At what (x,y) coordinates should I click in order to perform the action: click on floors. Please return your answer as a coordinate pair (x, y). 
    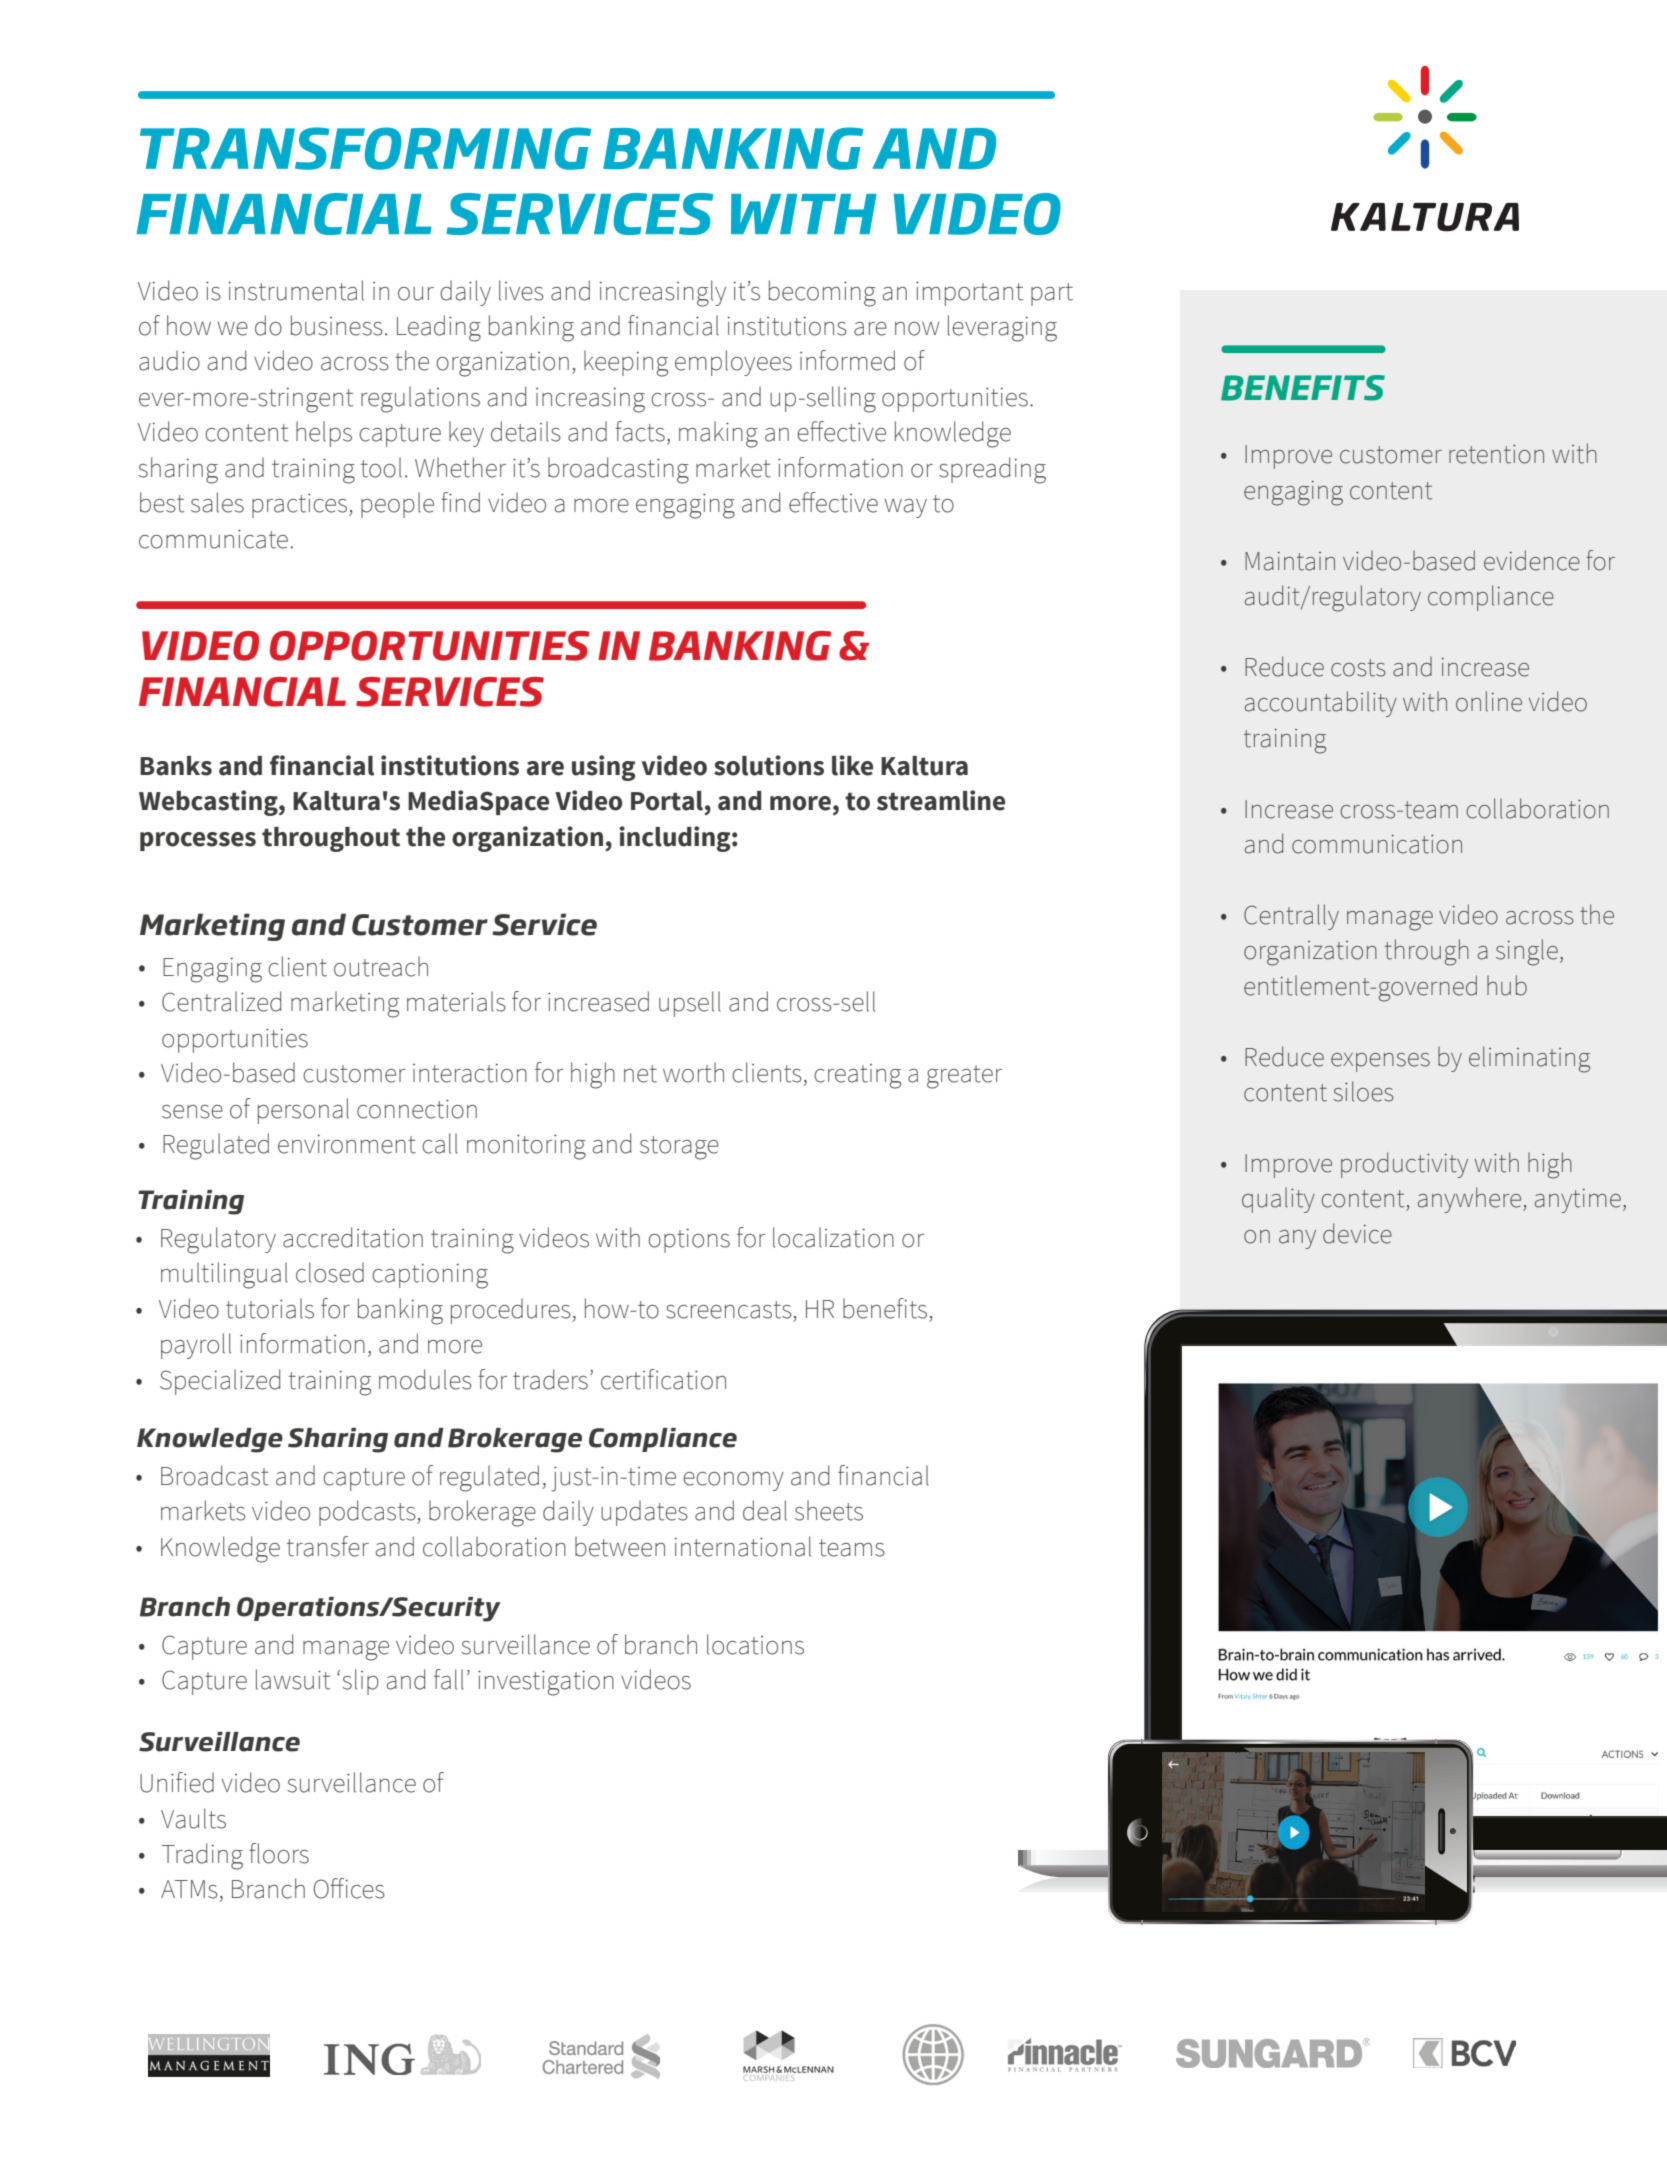
    Looking at the image, I should click on (279, 1853).
